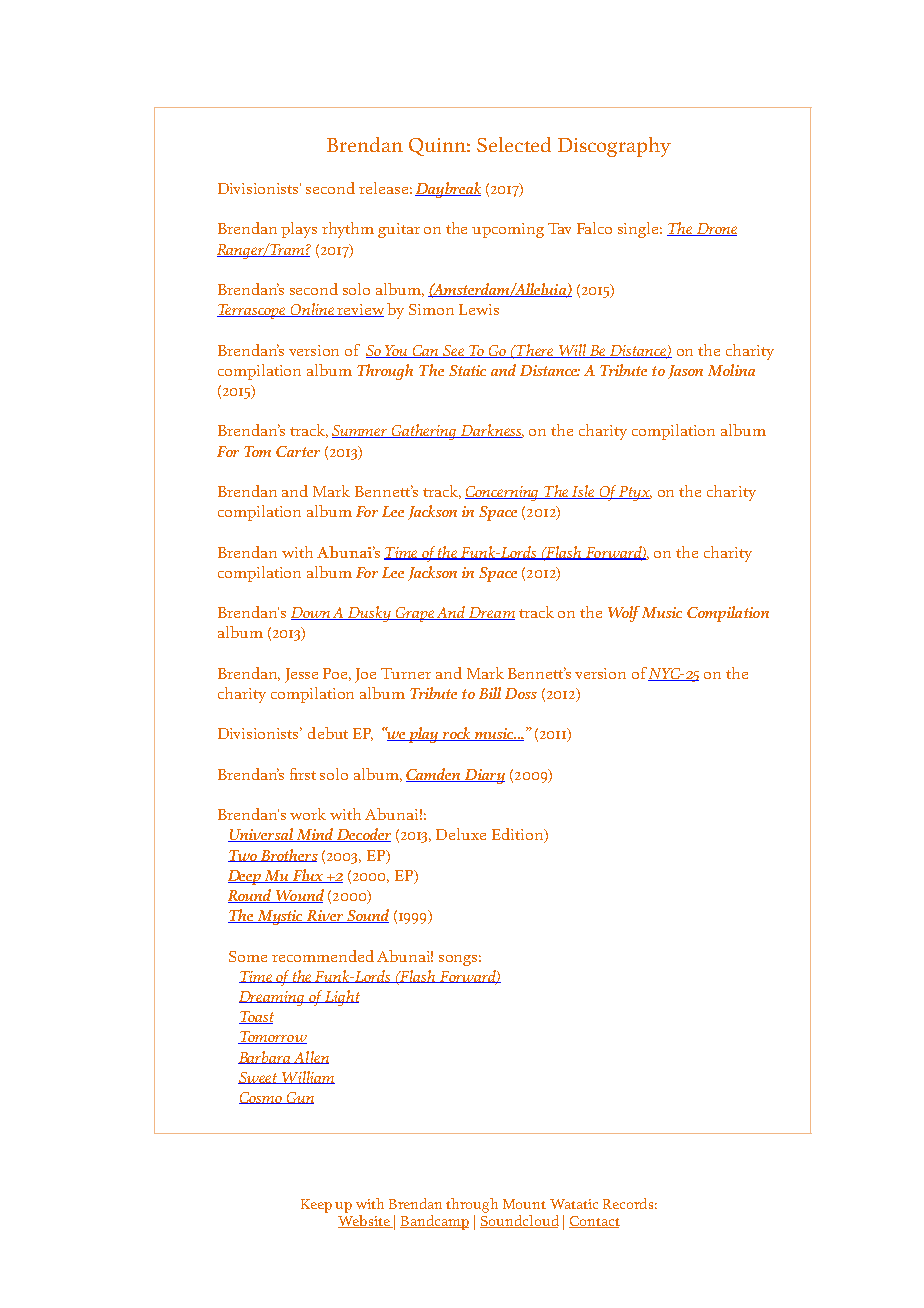 The image size is (924, 1308). I want to click on Selected, so click(514, 144).
